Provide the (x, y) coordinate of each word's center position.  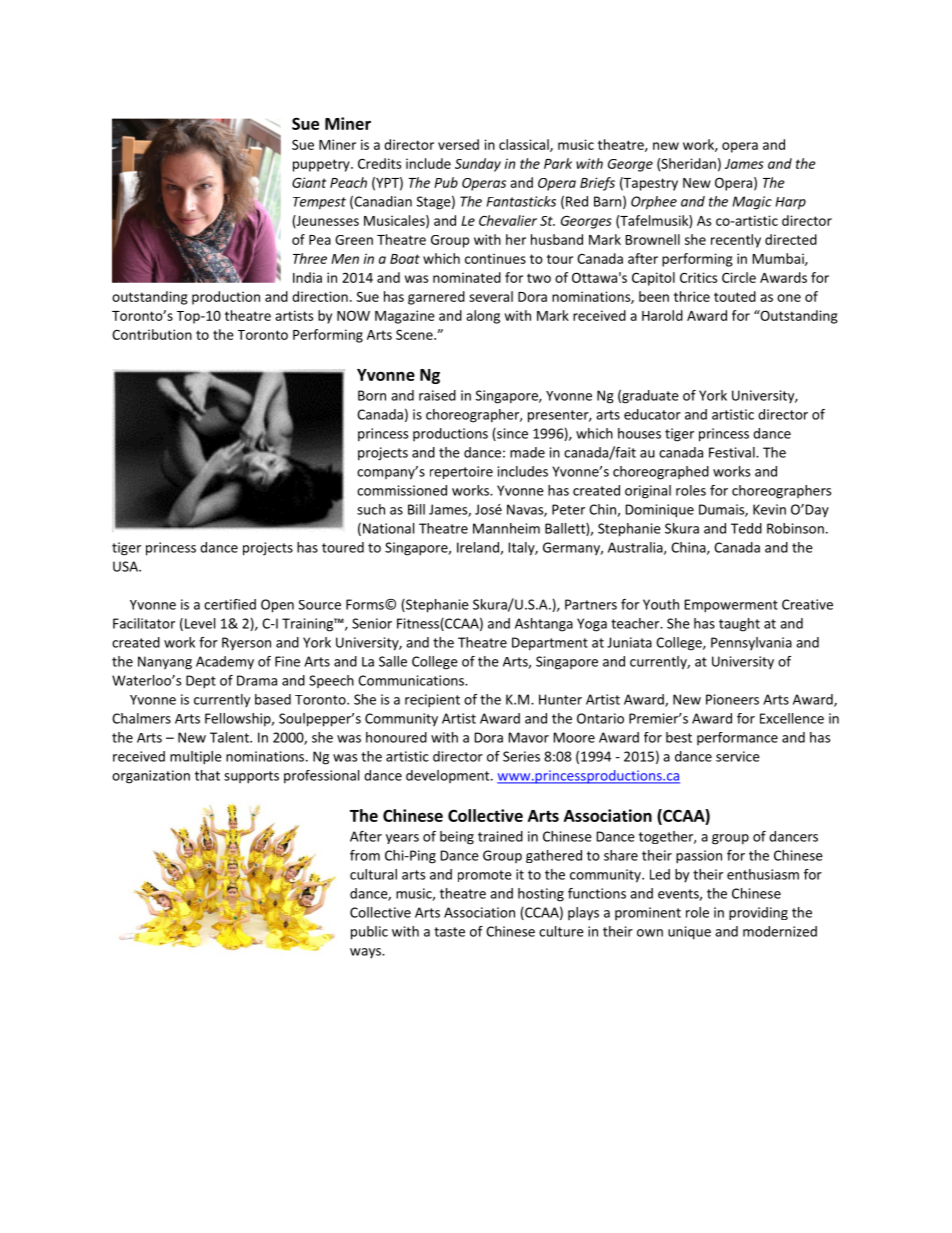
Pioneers (732, 699)
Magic (752, 203)
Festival (733, 452)
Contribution (152, 334)
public (369, 933)
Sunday (478, 165)
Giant (309, 182)
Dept (201, 682)
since (511, 434)
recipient (432, 701)
